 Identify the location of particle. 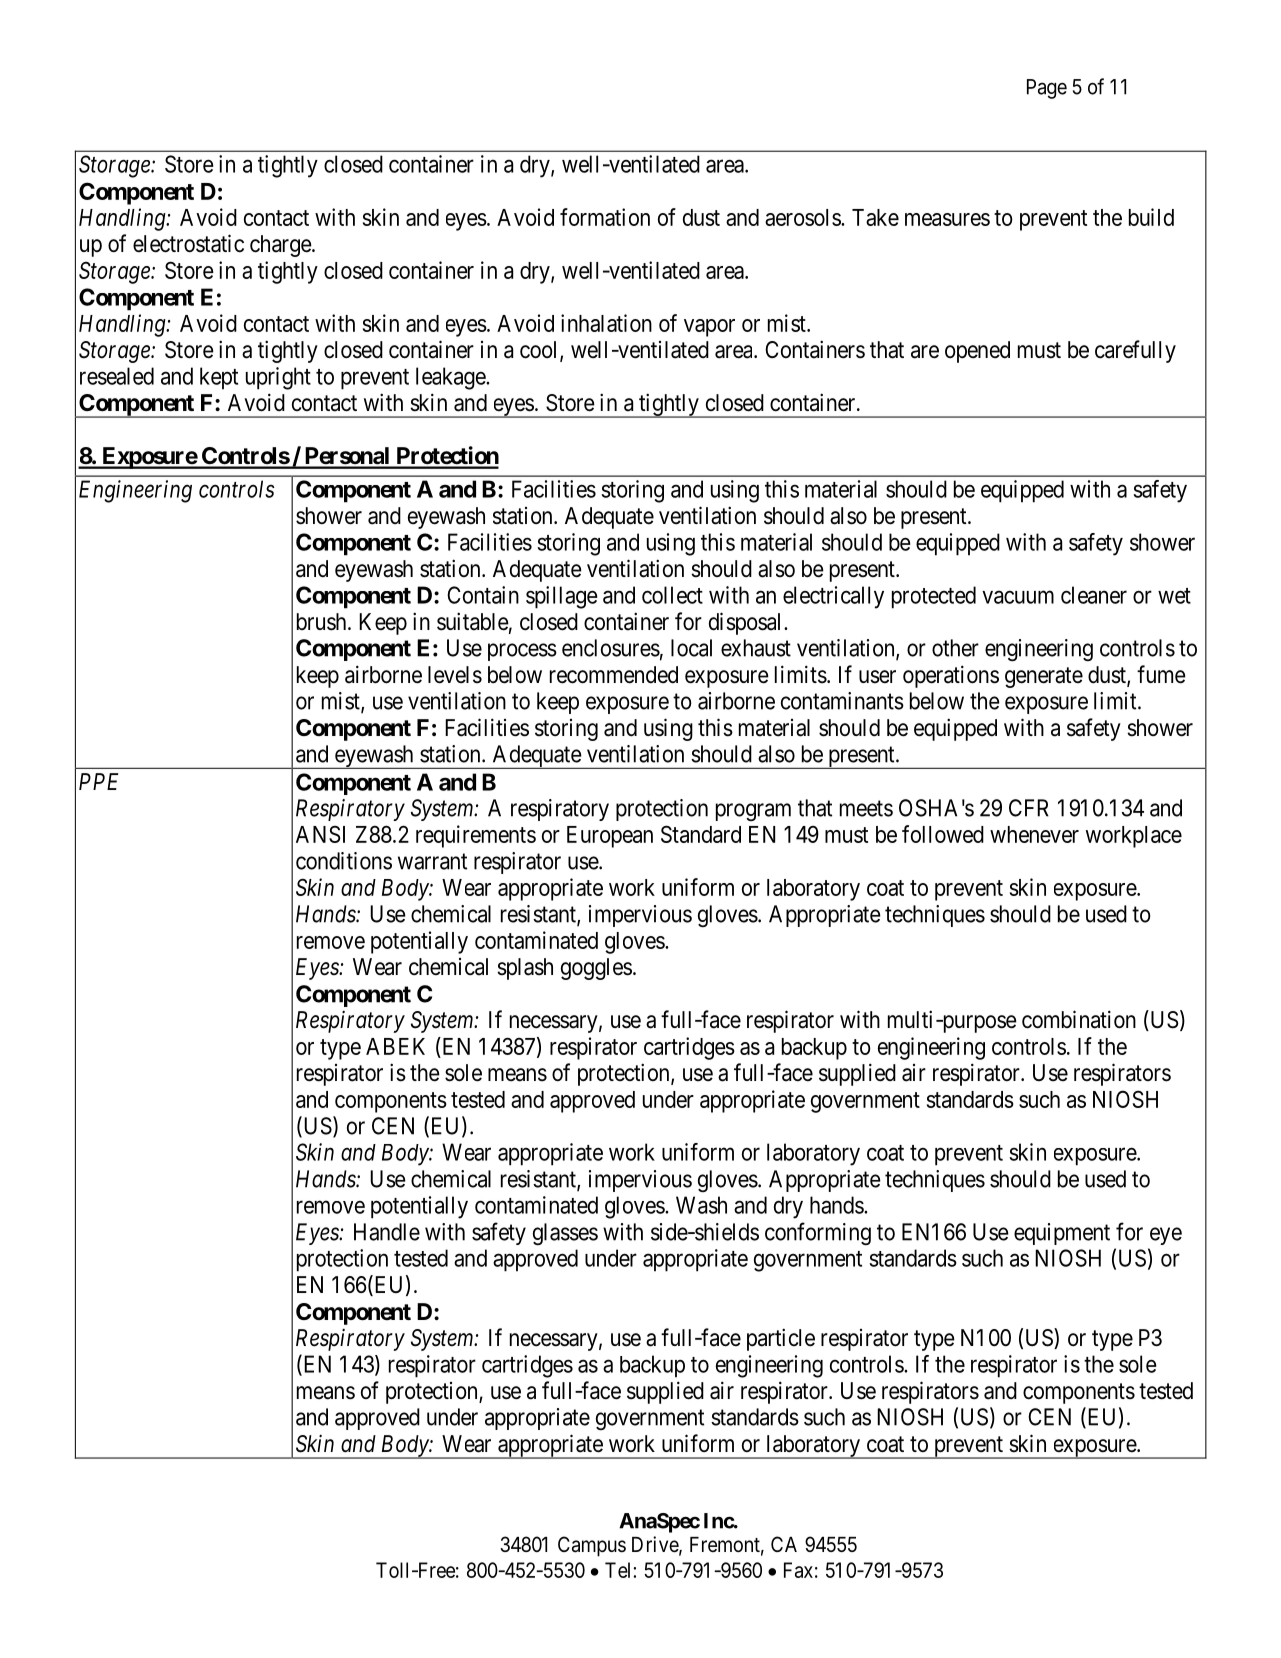
(781, 1339).
